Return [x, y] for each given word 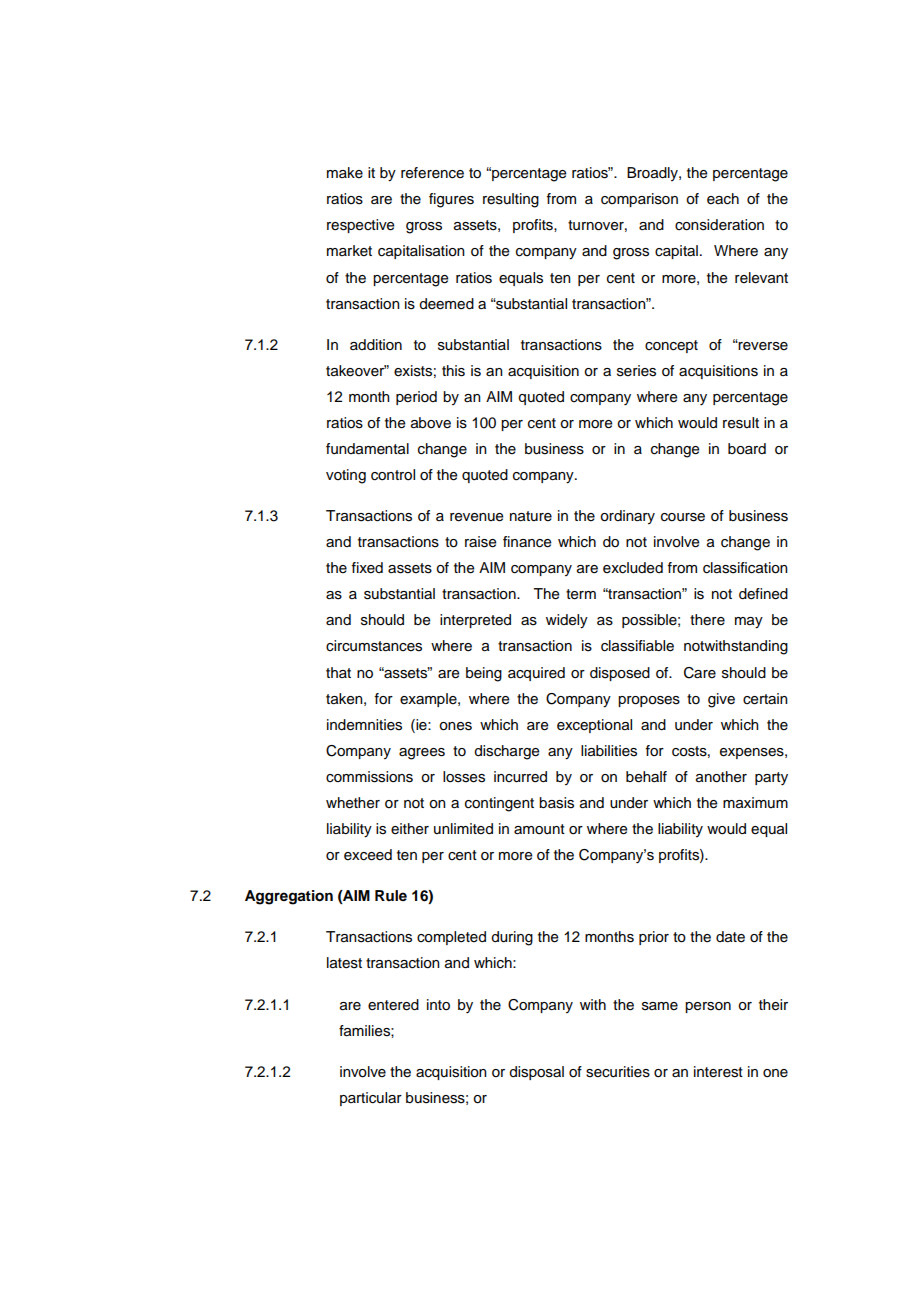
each [723, 199]
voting [346, 476]
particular [371, 1099]
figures [451, 200]
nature [531, 516]
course [683, 517]
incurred [520, 777]
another [721, 777]
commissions [369, 777]
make [345, 173]
